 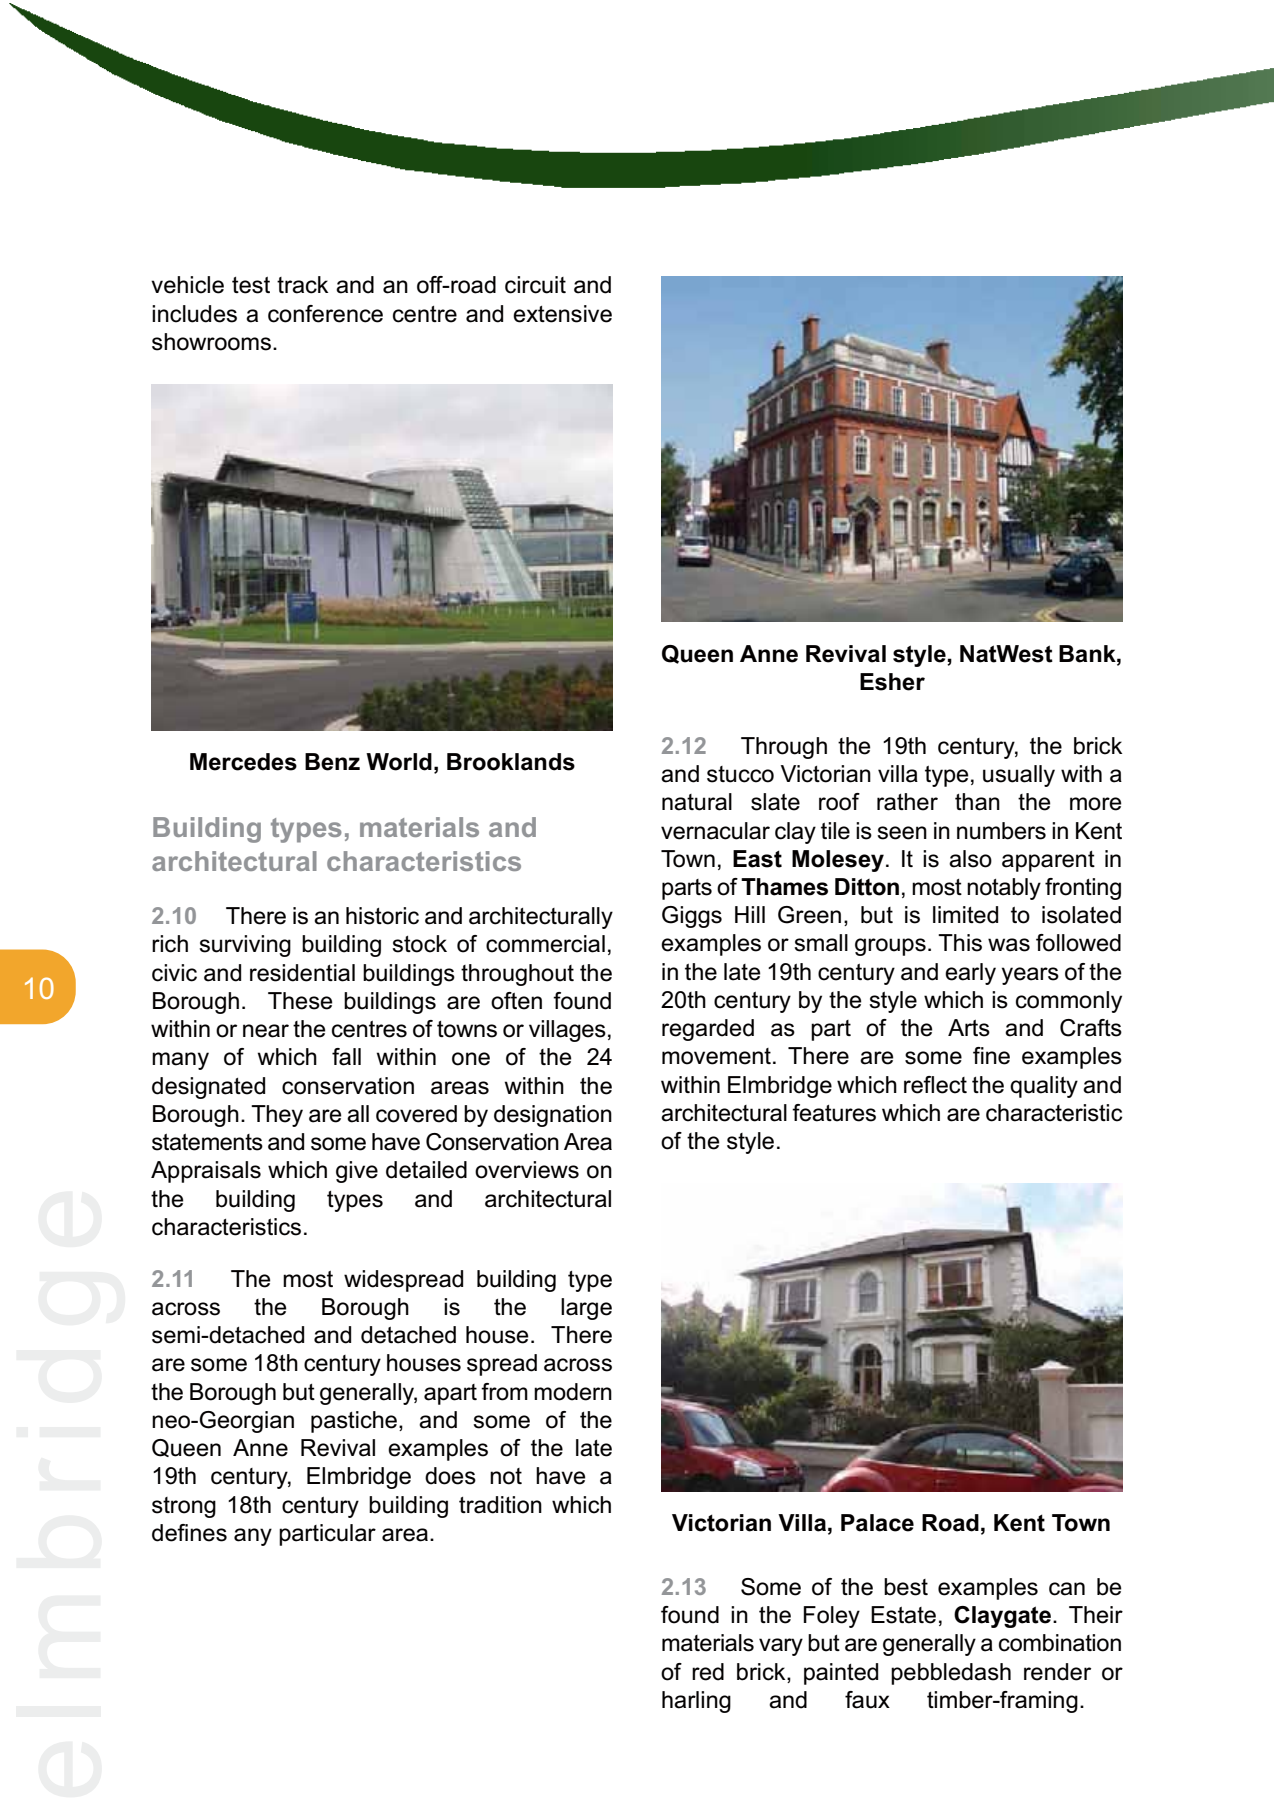 I want to click on render, so click(x=1057, y=1672).
